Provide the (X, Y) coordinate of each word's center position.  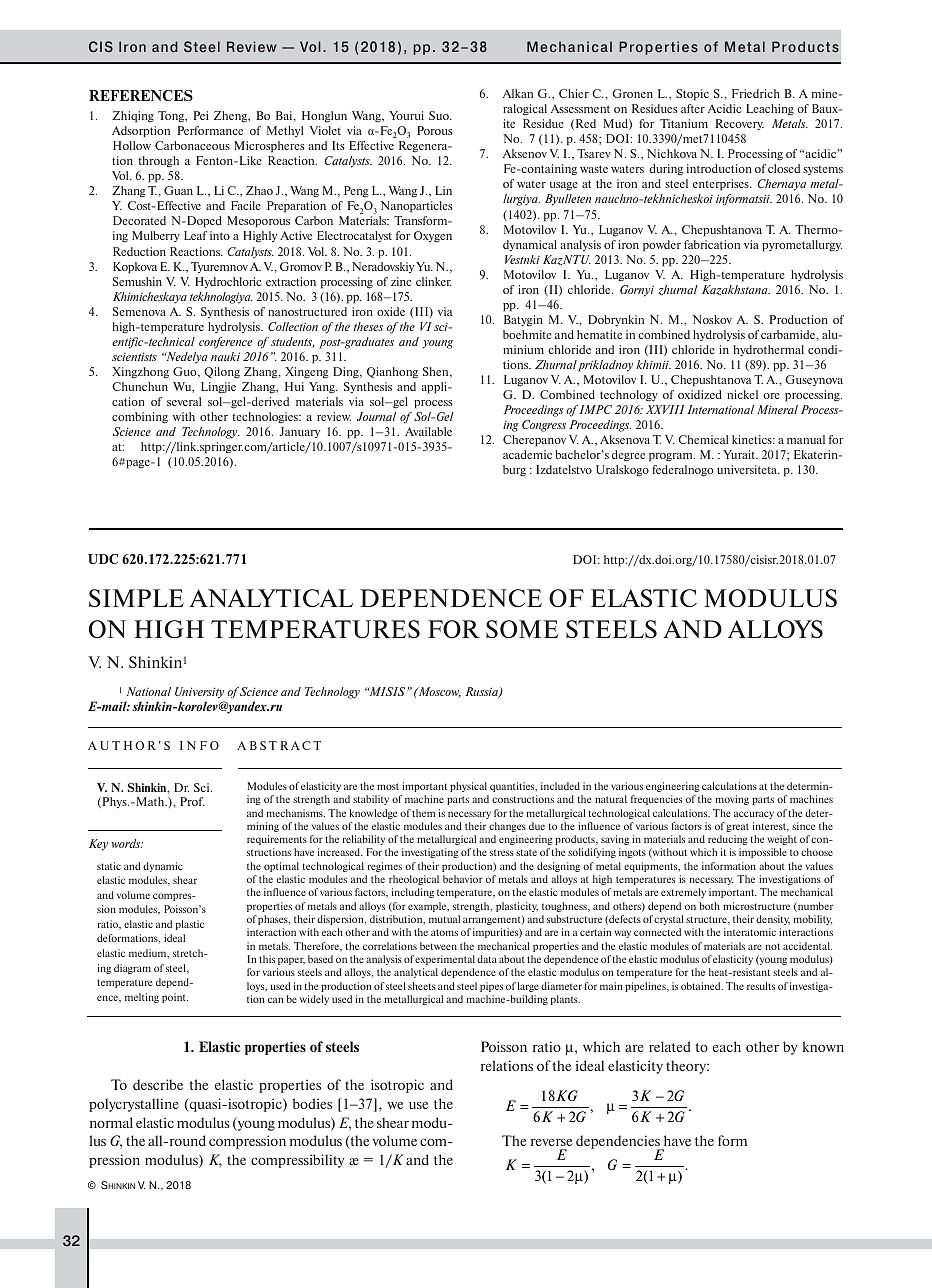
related (670, 1046)
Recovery (740, 124)
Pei (201, 115)
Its (338, 145)
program (672, 457)
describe (158, 1084)
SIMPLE (136, 598)
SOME (522, 629)
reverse (551, 1142)
